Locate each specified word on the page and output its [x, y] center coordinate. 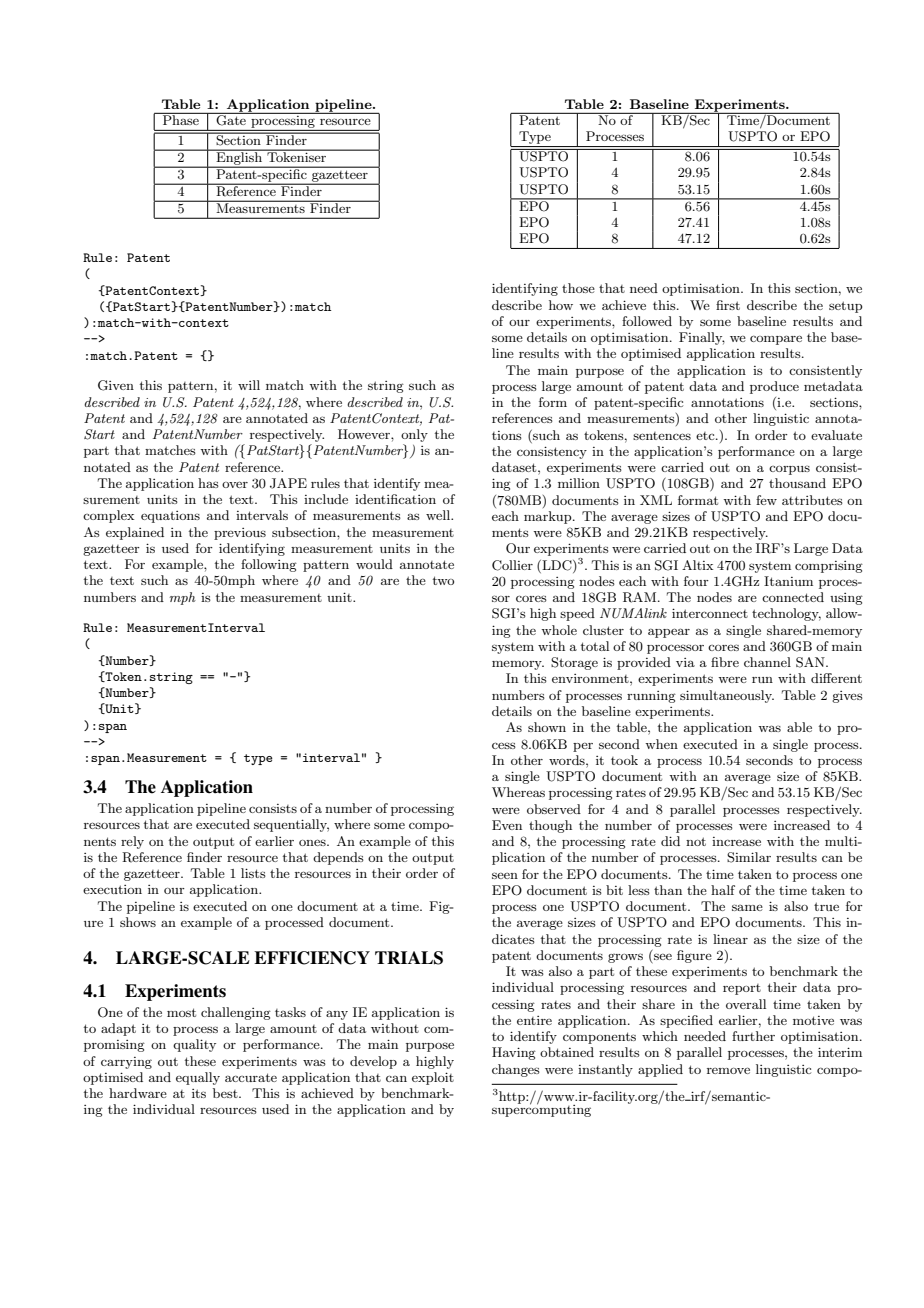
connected [793, 597]
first [728, 305]
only [414, 435]
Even [507, 825]
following [269, 565]
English [239, 157]
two [443, 580]
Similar [749, 857]
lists [253, 873]
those [578, 288]
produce [774, 387]
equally [198, 1078]
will [249, 385]
